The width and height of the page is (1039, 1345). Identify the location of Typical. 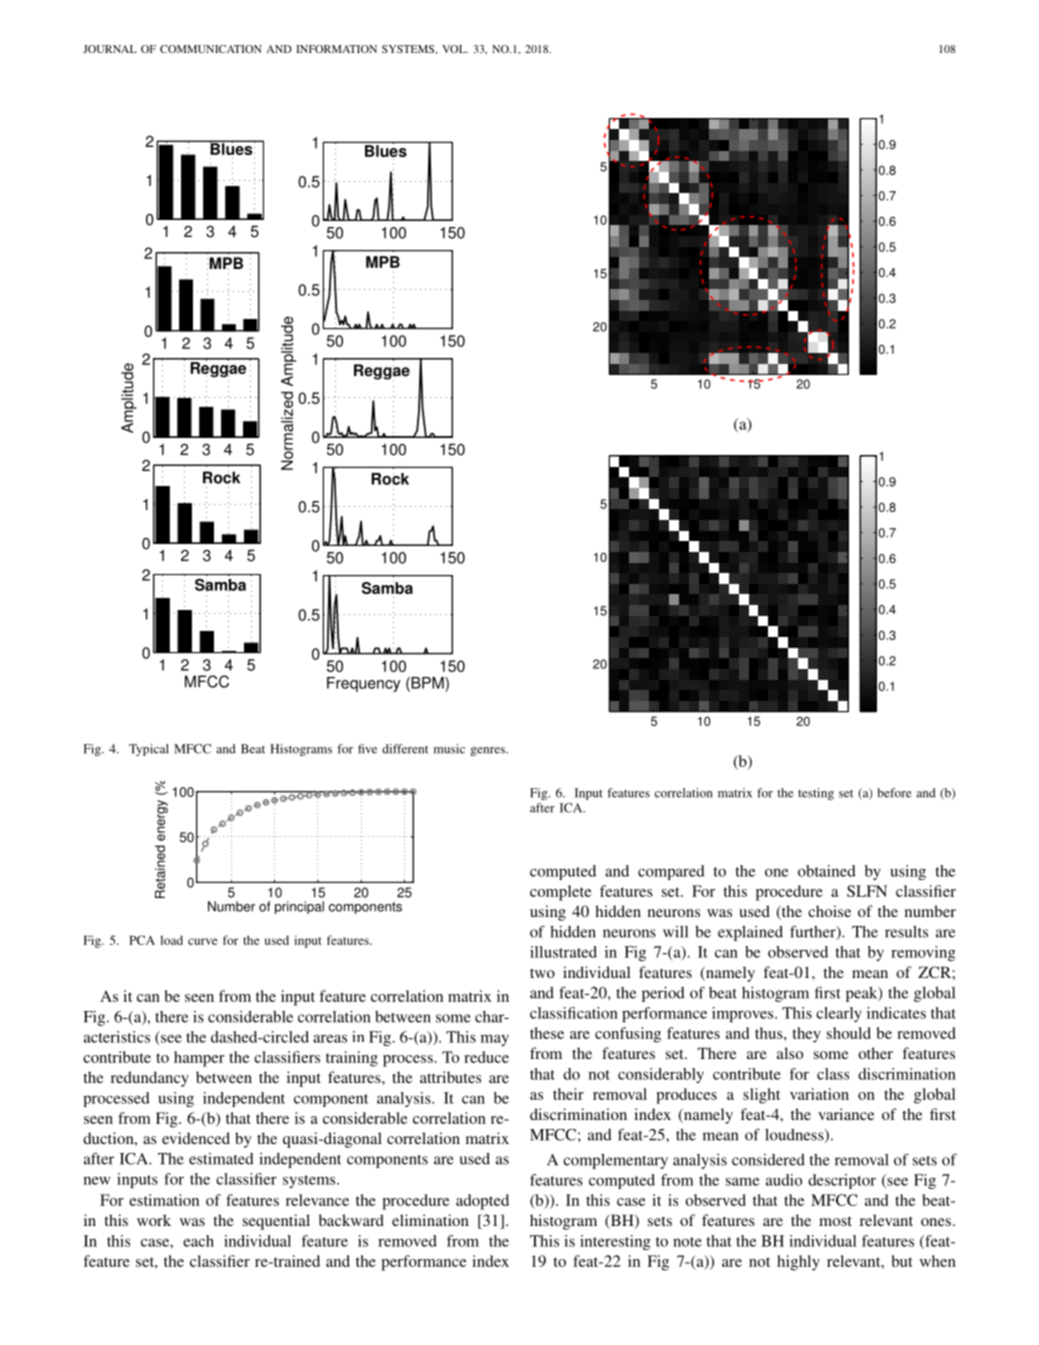
(149, 750).
